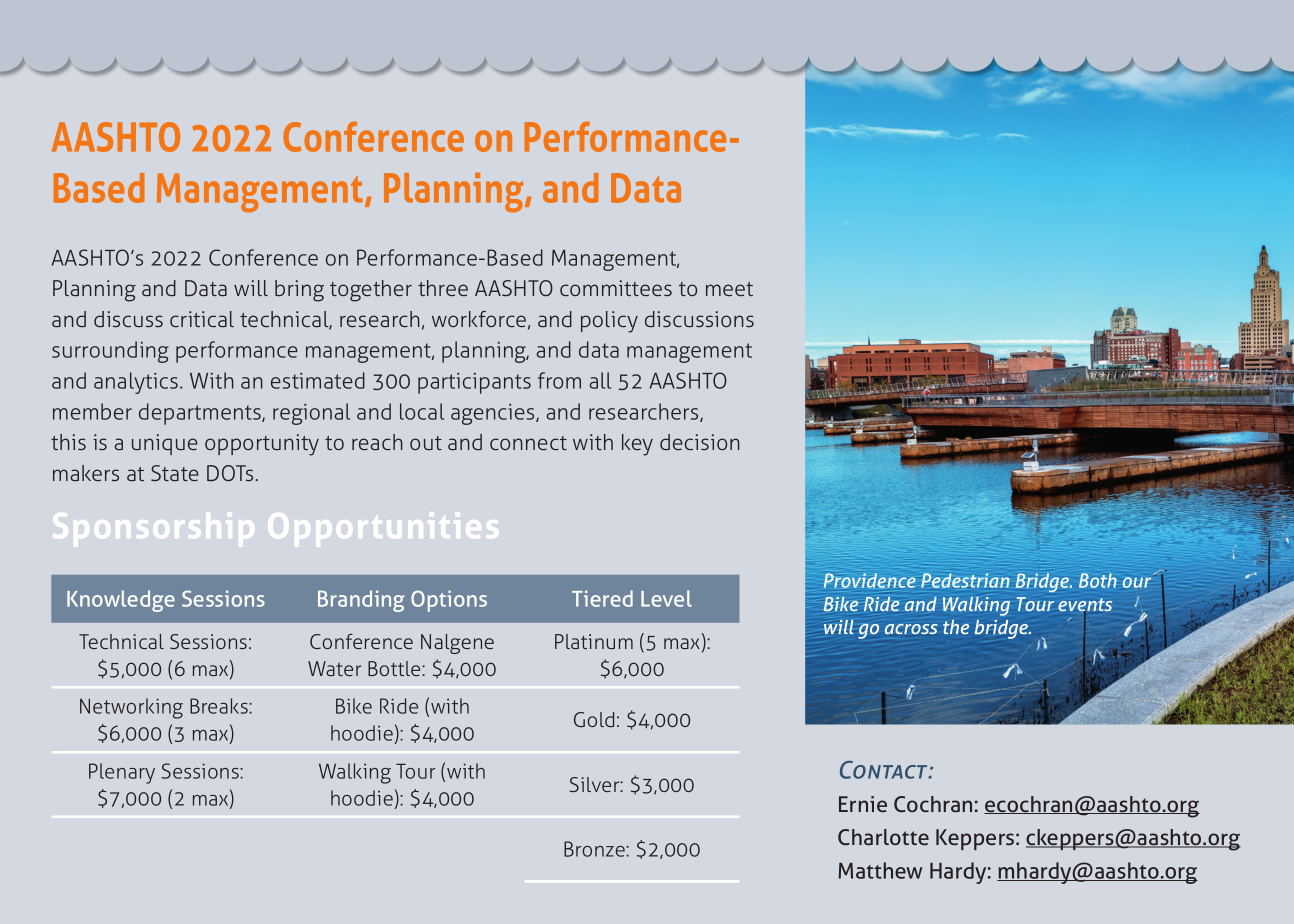 The width and height of the screenshot is (1294, 924). Describe the element at coordinates (528, 443) in the screenshot. I see `connect` at that location.
